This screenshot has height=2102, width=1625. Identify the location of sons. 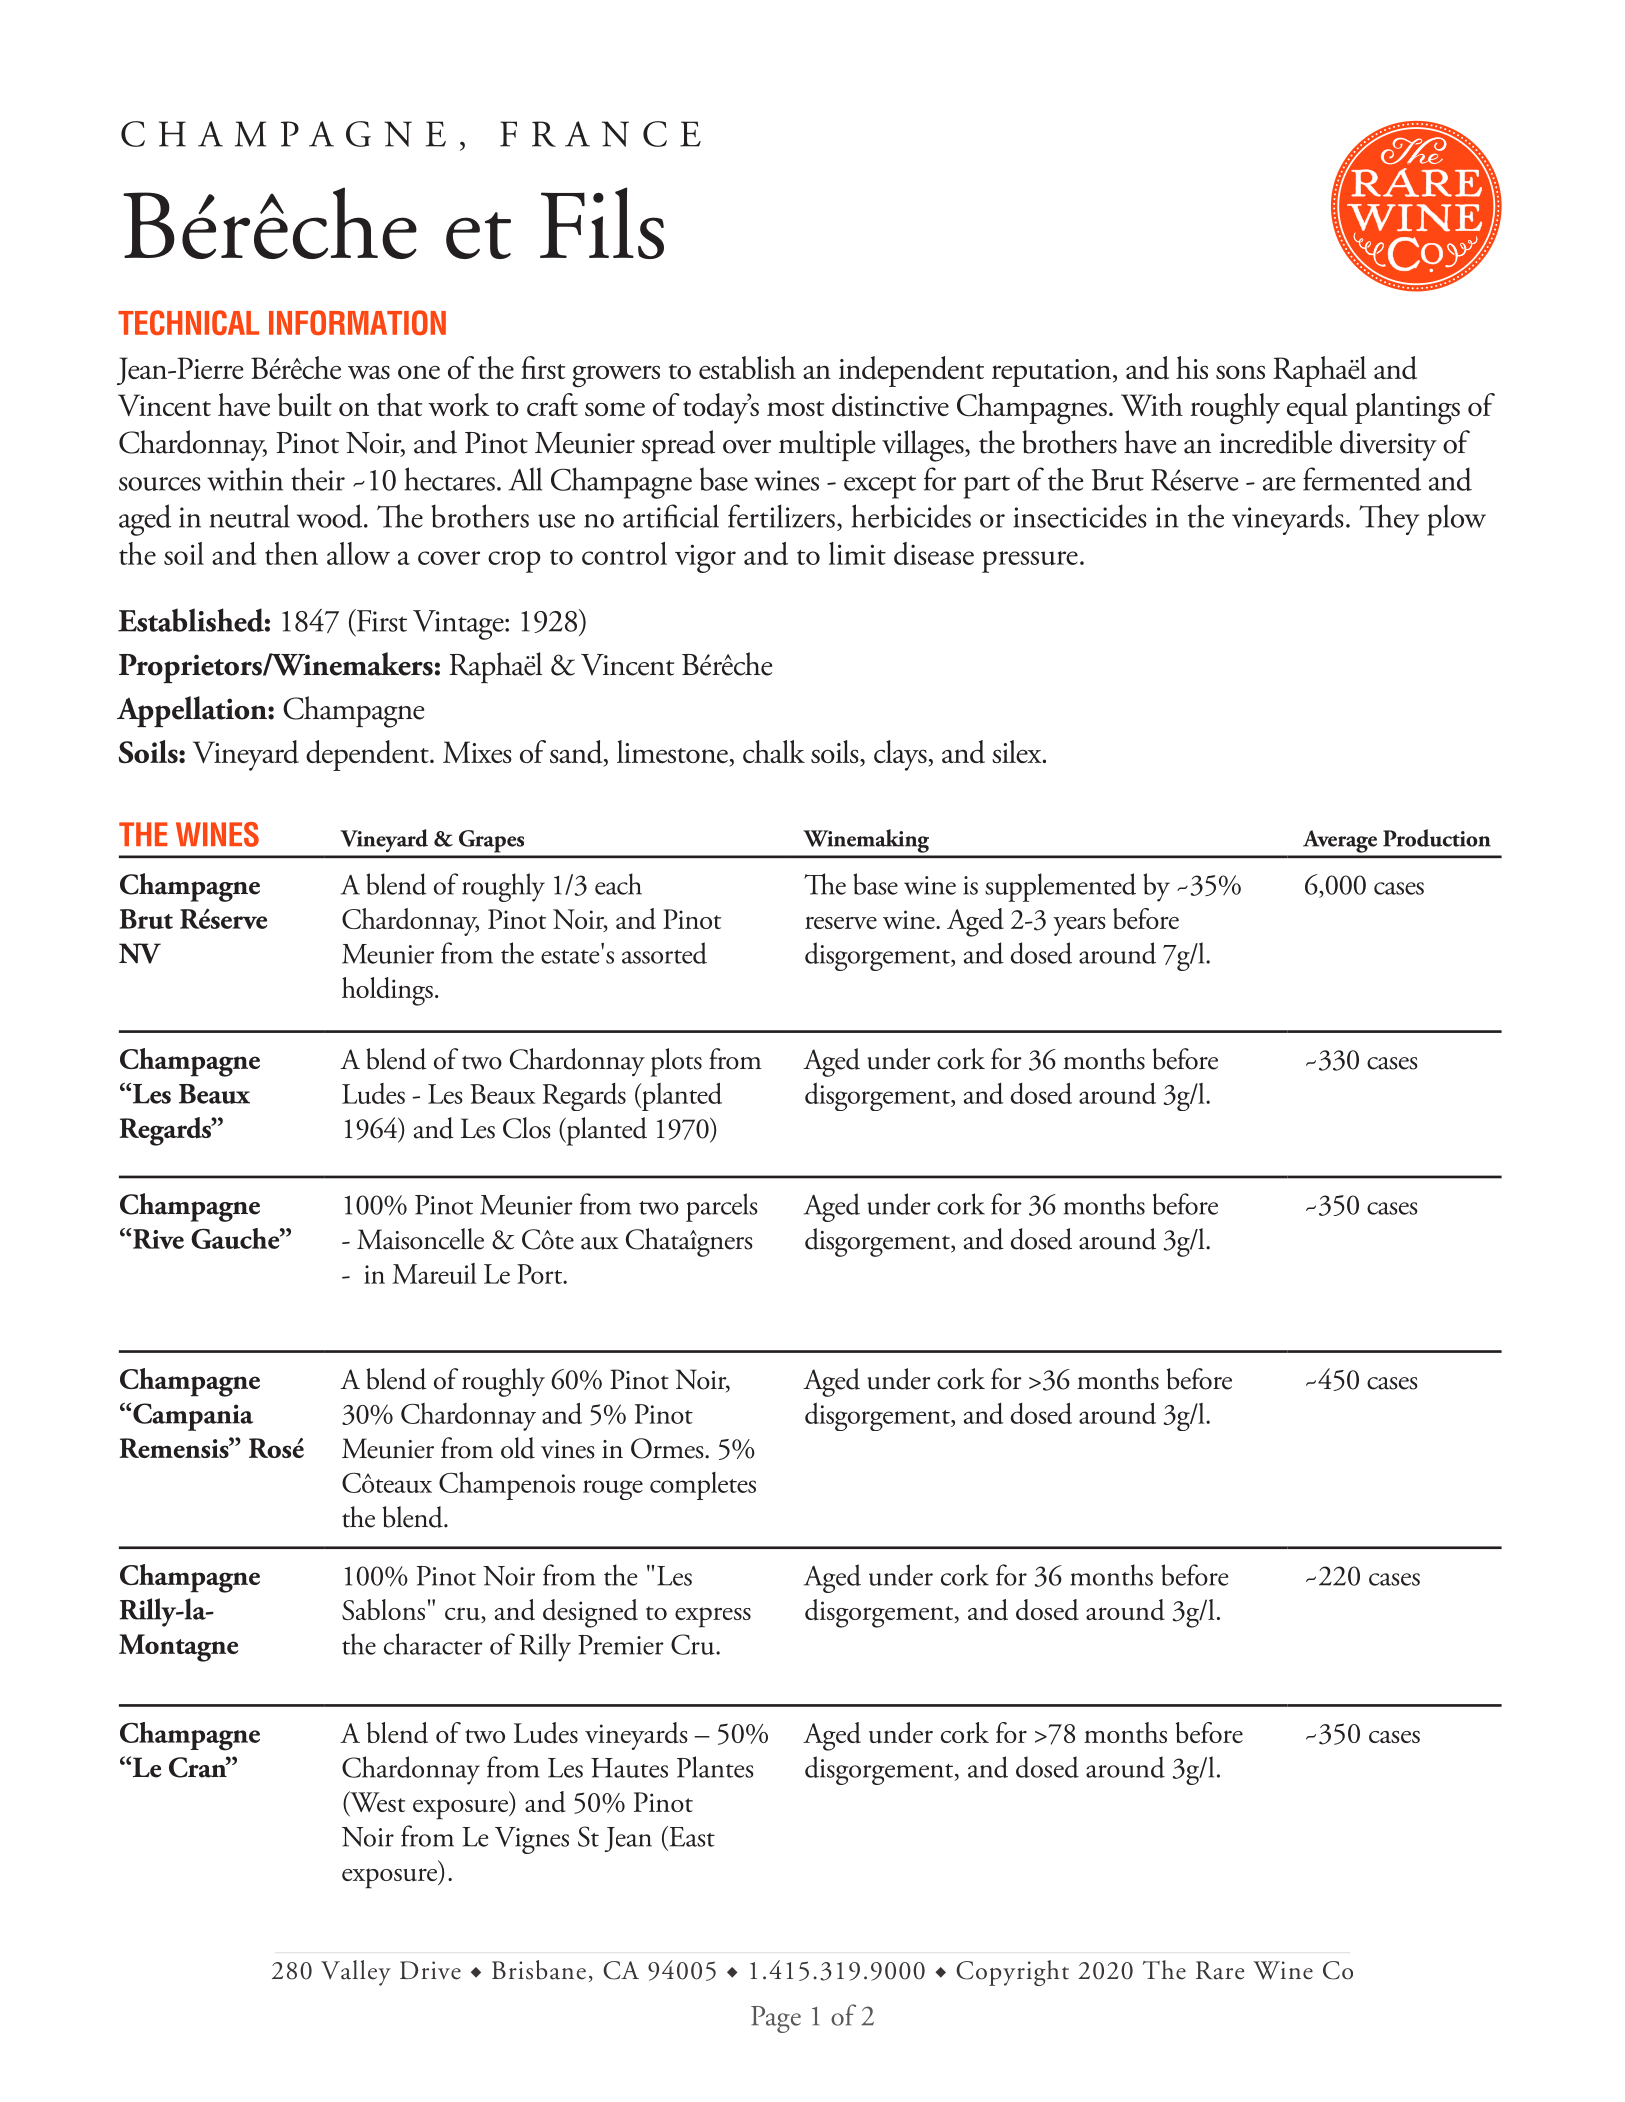
(1240, 372).
